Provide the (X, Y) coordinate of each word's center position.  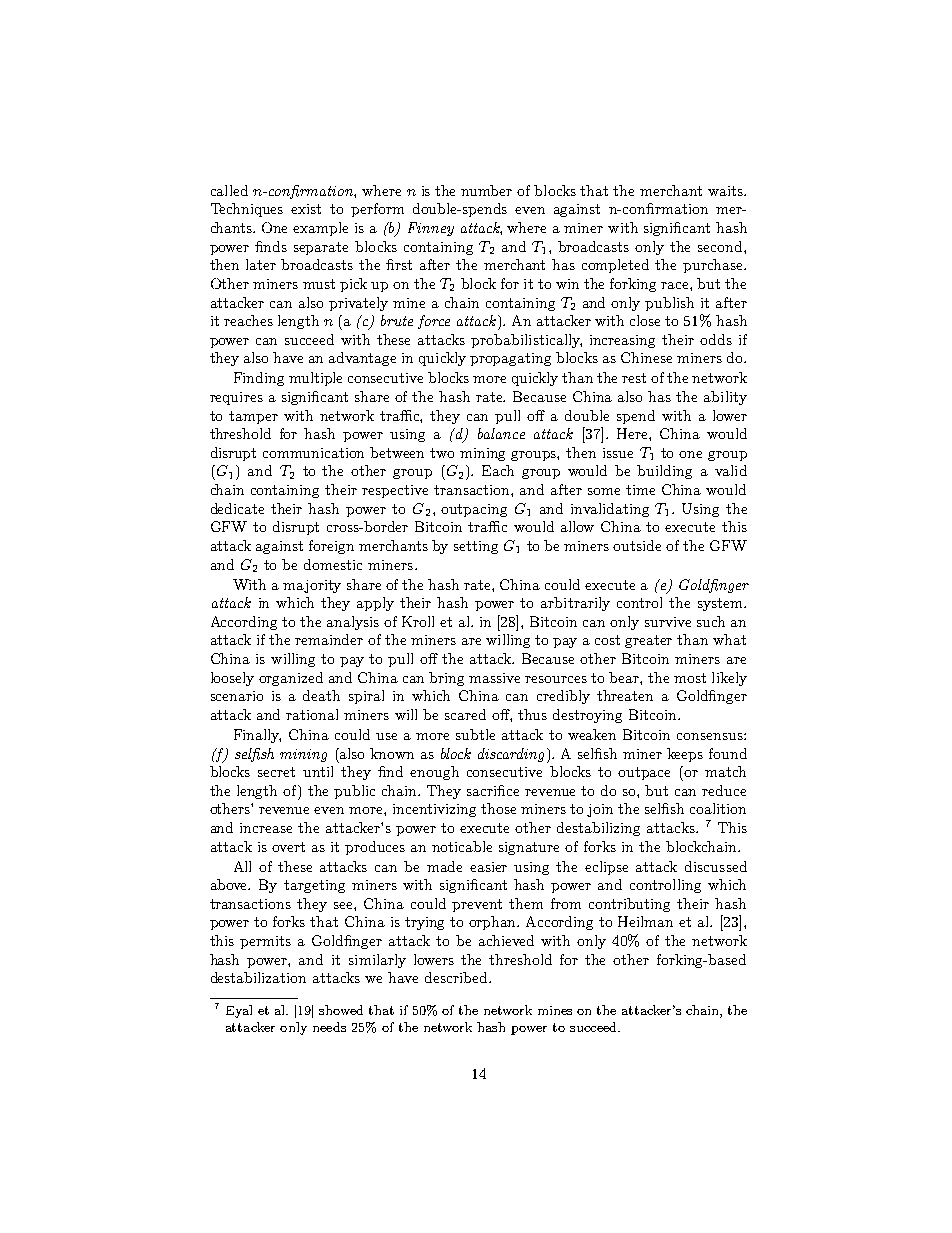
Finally (257, 736)
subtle (475, 734)
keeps (685, 755)
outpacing (474, 510)
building (664, 472)
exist (306, 209)
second (721, 246)
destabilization (258, 977)
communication (313, 453)
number (486, 190)
